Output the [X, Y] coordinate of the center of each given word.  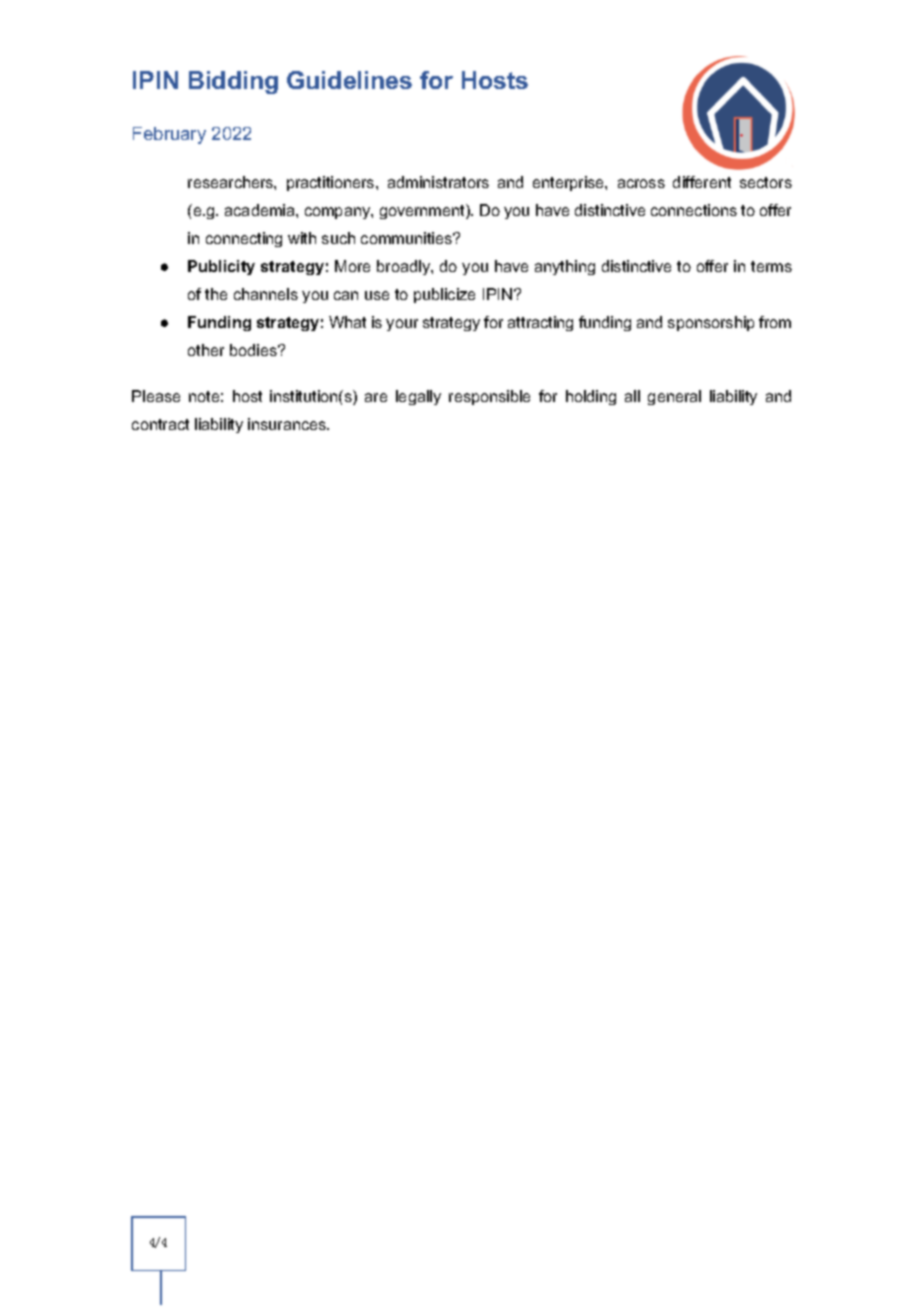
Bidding [233, 82]
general [674, 397]
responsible [489, 397]
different [702, 182]
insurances [288, 424]
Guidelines [349, 80]
